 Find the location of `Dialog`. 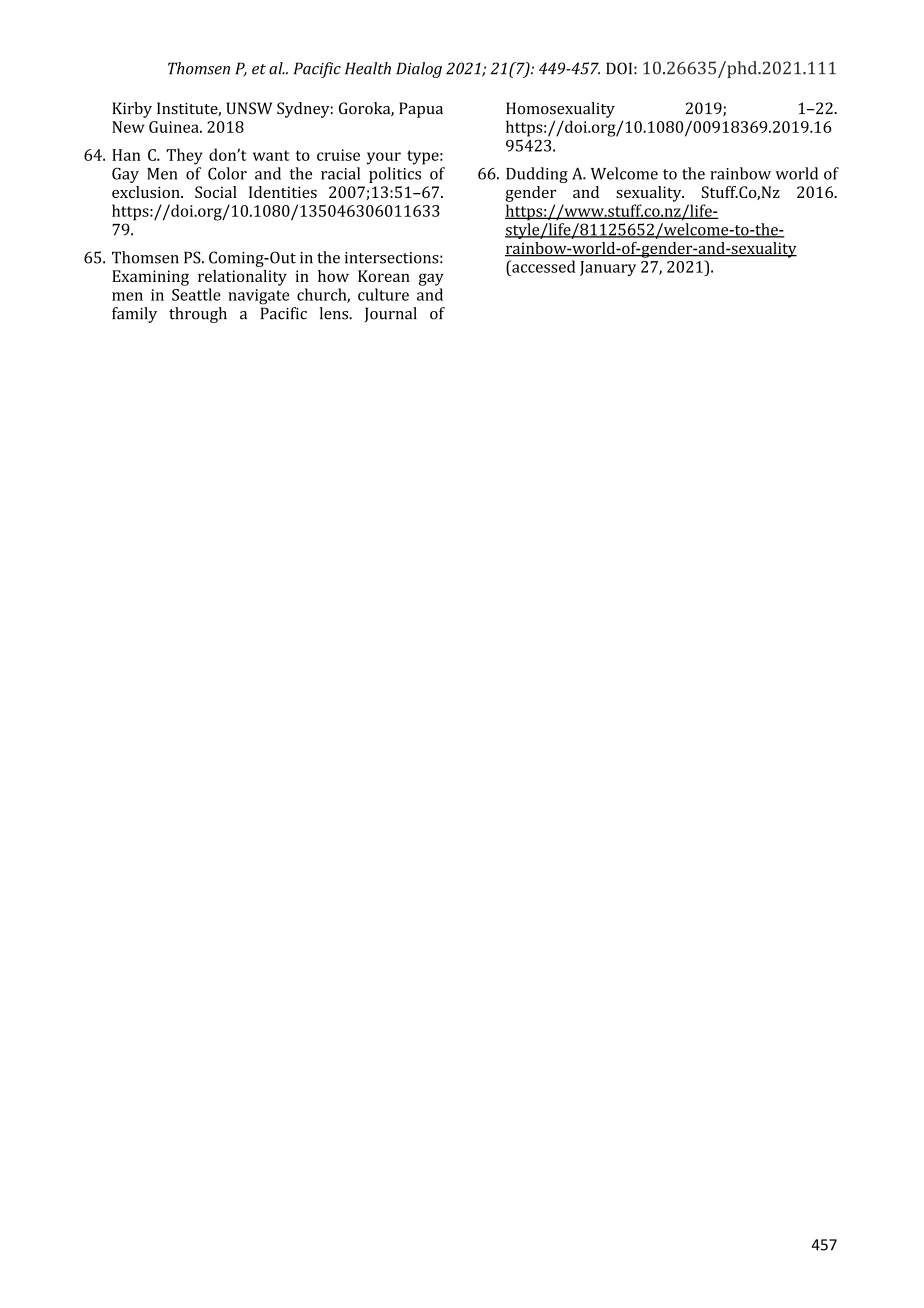

Dialog is located at coordinates (419, 70).
